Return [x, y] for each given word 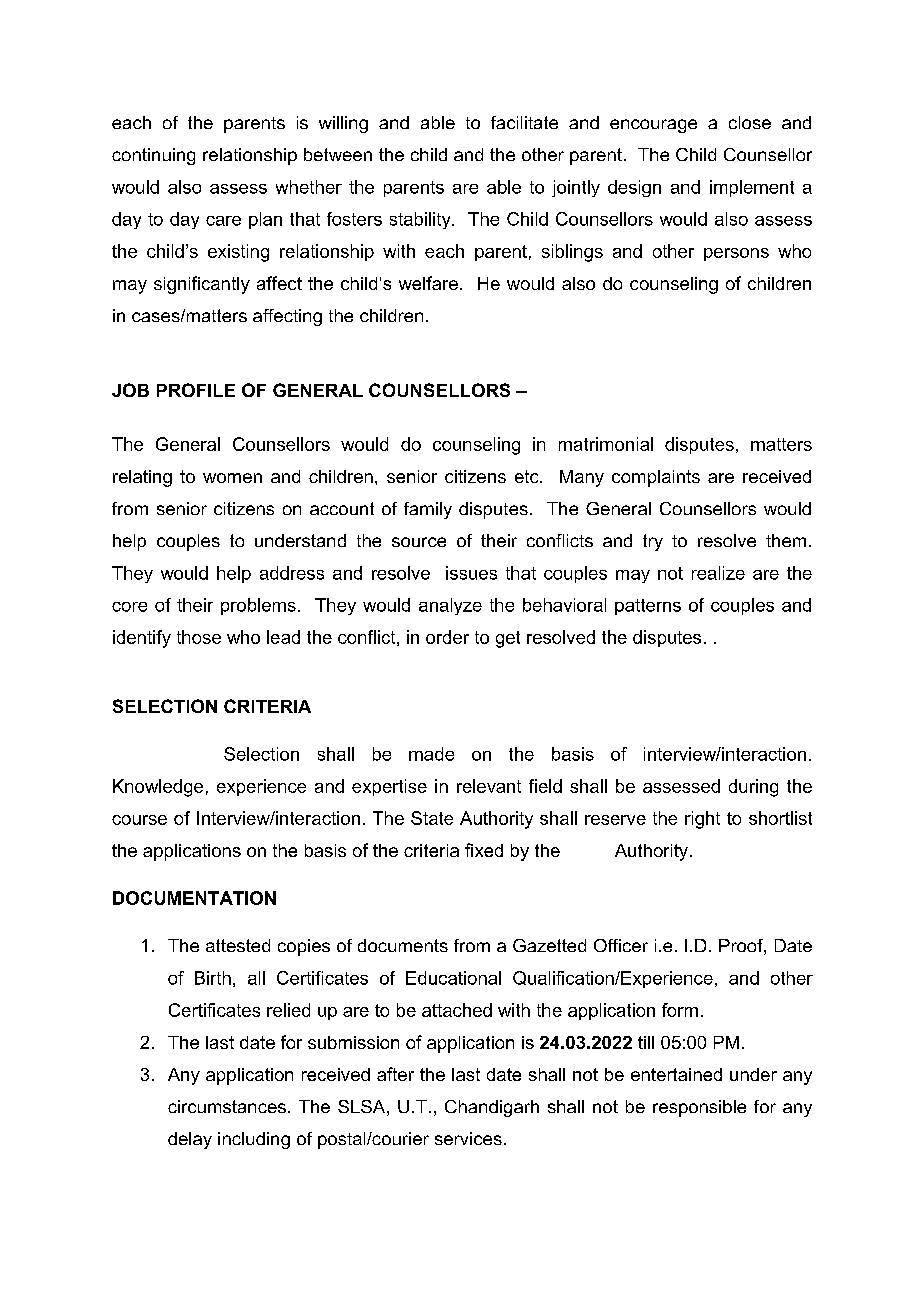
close [750, 122]
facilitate [524, 122]
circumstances [227, 1106]
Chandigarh [492, 1108]
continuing [153, 156]
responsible [699, 1108]
